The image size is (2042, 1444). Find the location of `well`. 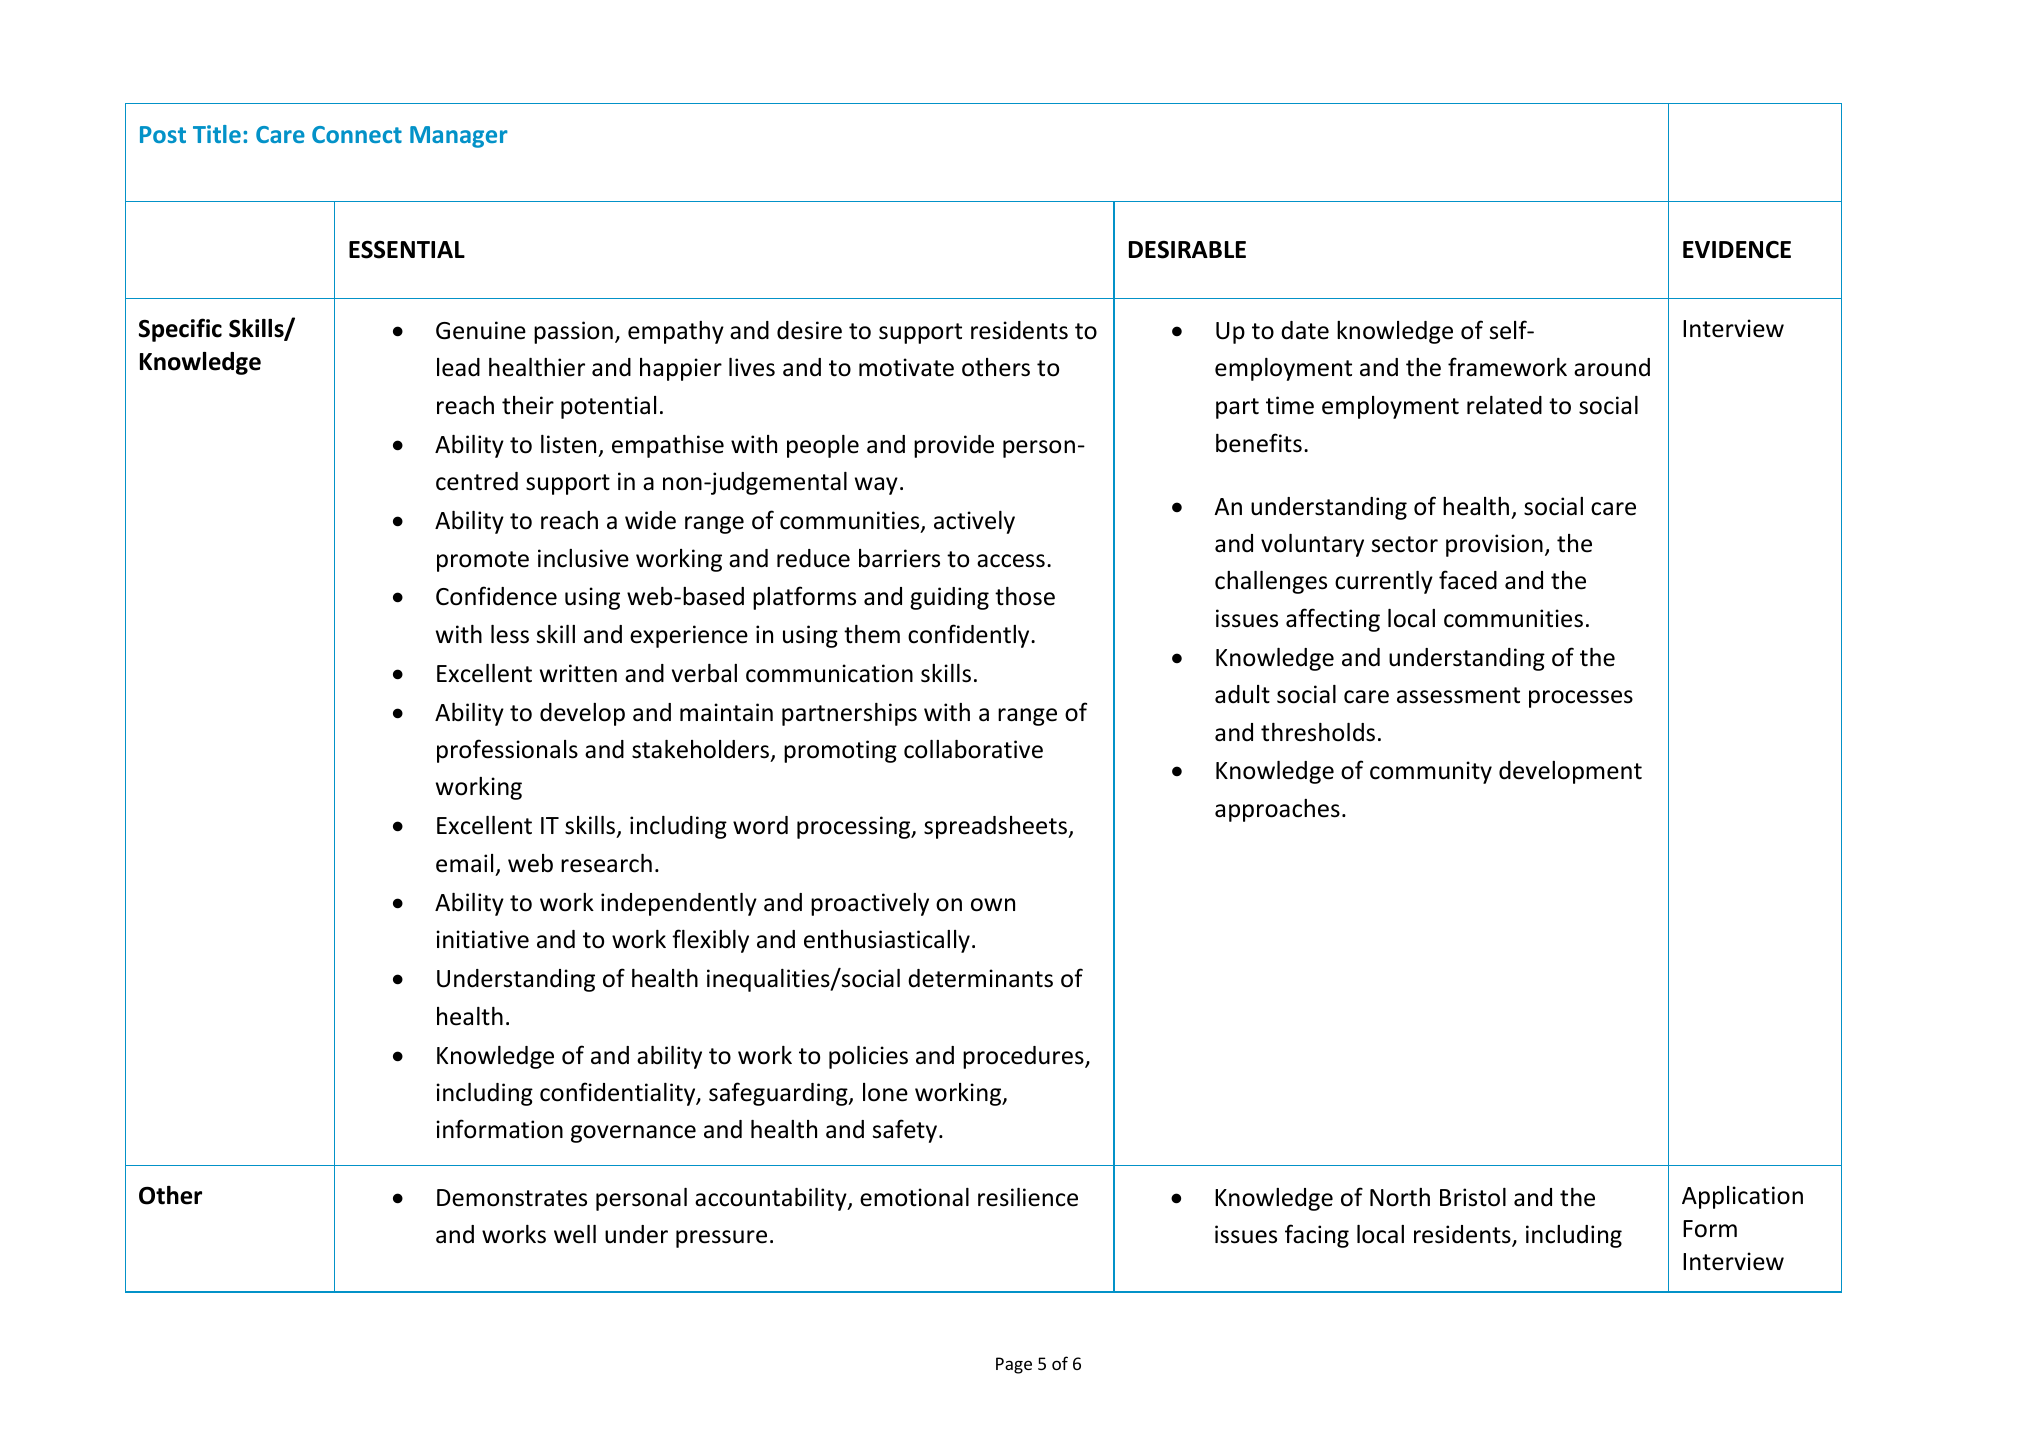

well is located at coordinates (575, 1234).
